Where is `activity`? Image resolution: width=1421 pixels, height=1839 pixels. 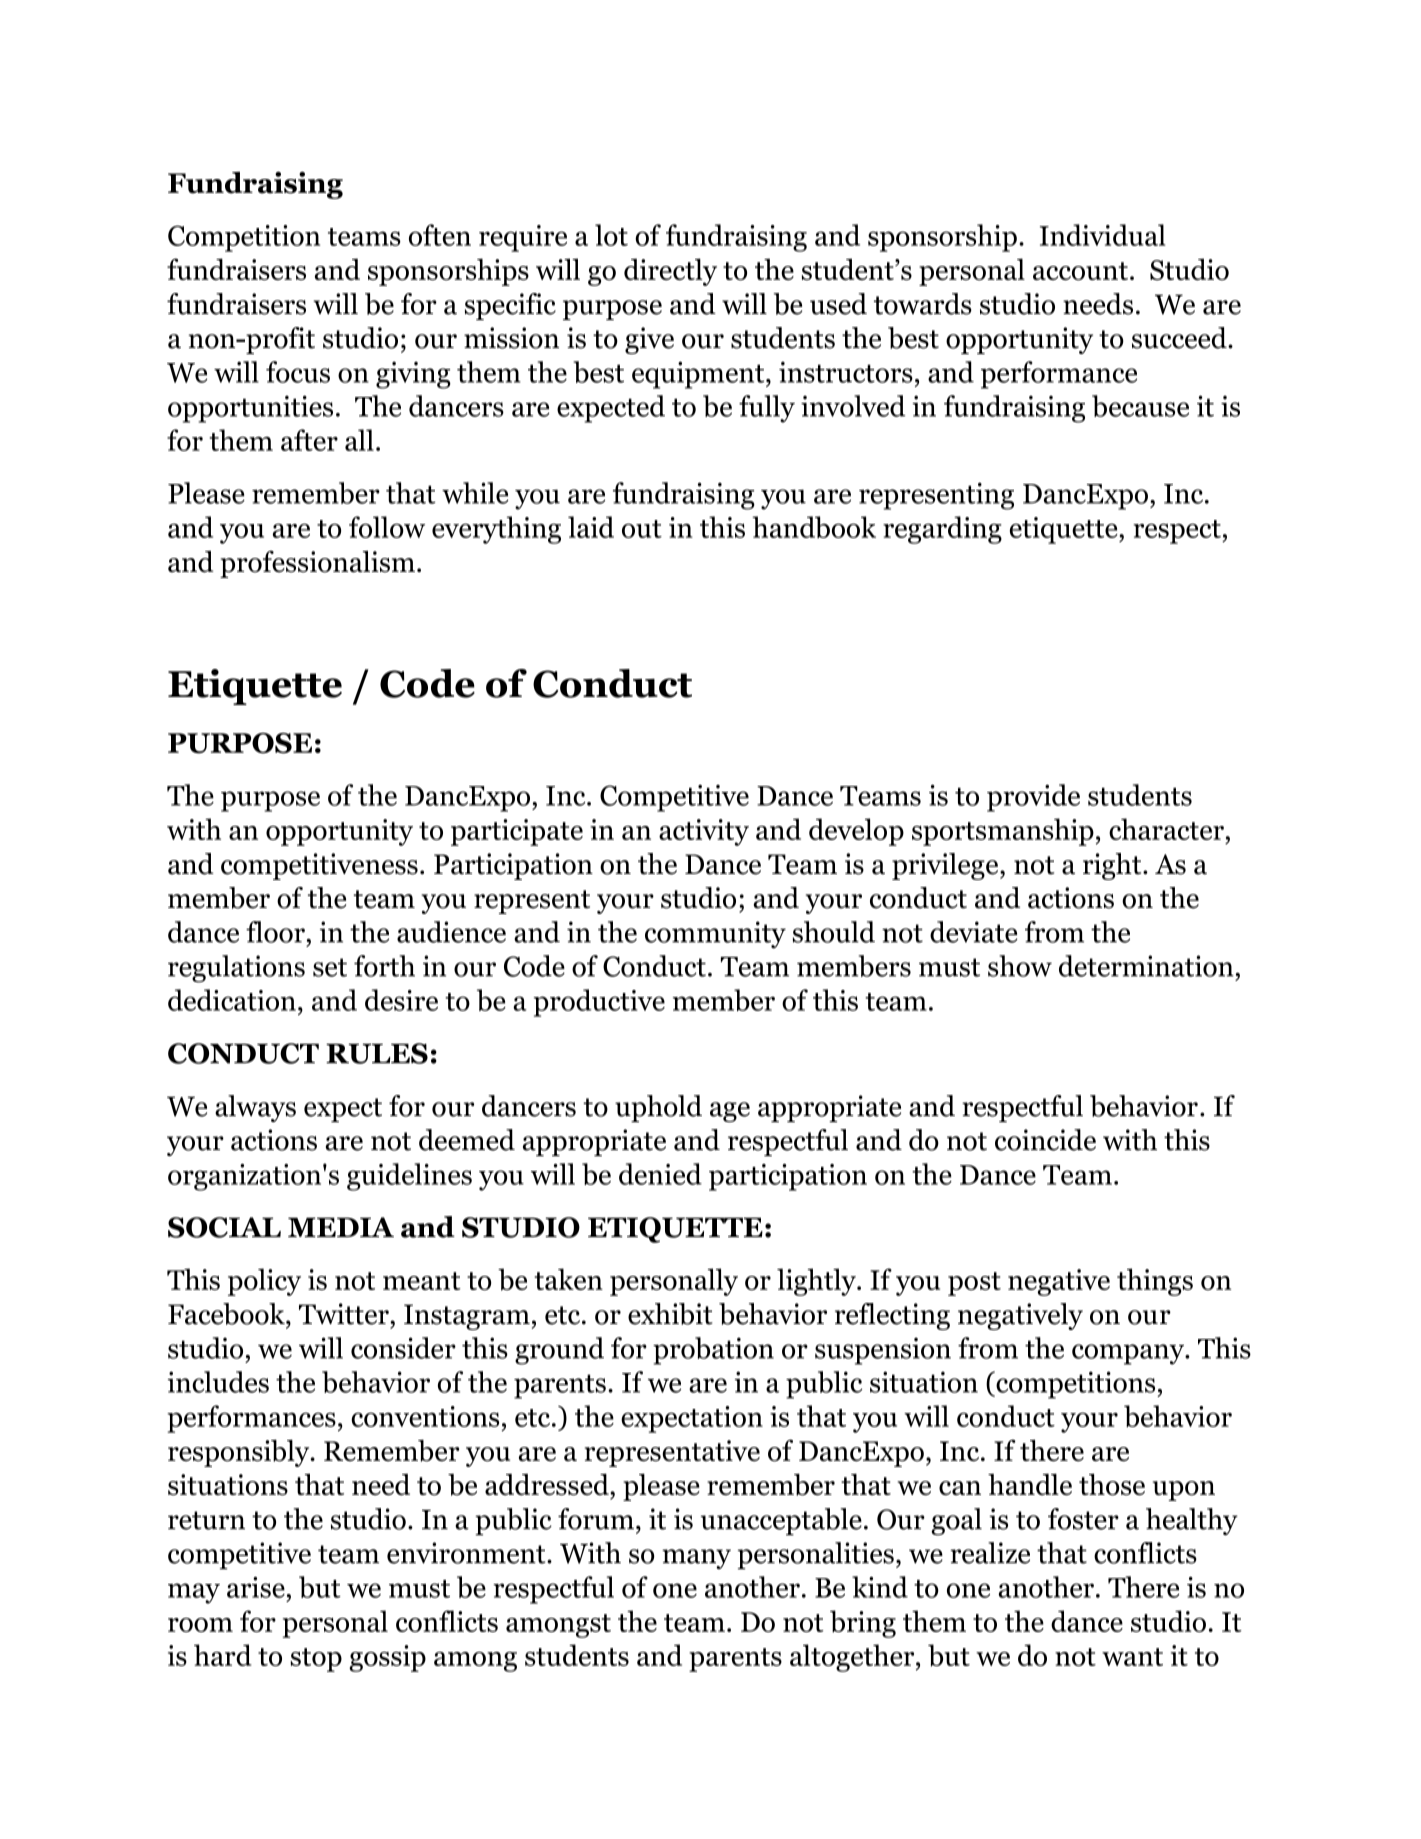 activity is located at coordinates (704, 832).
